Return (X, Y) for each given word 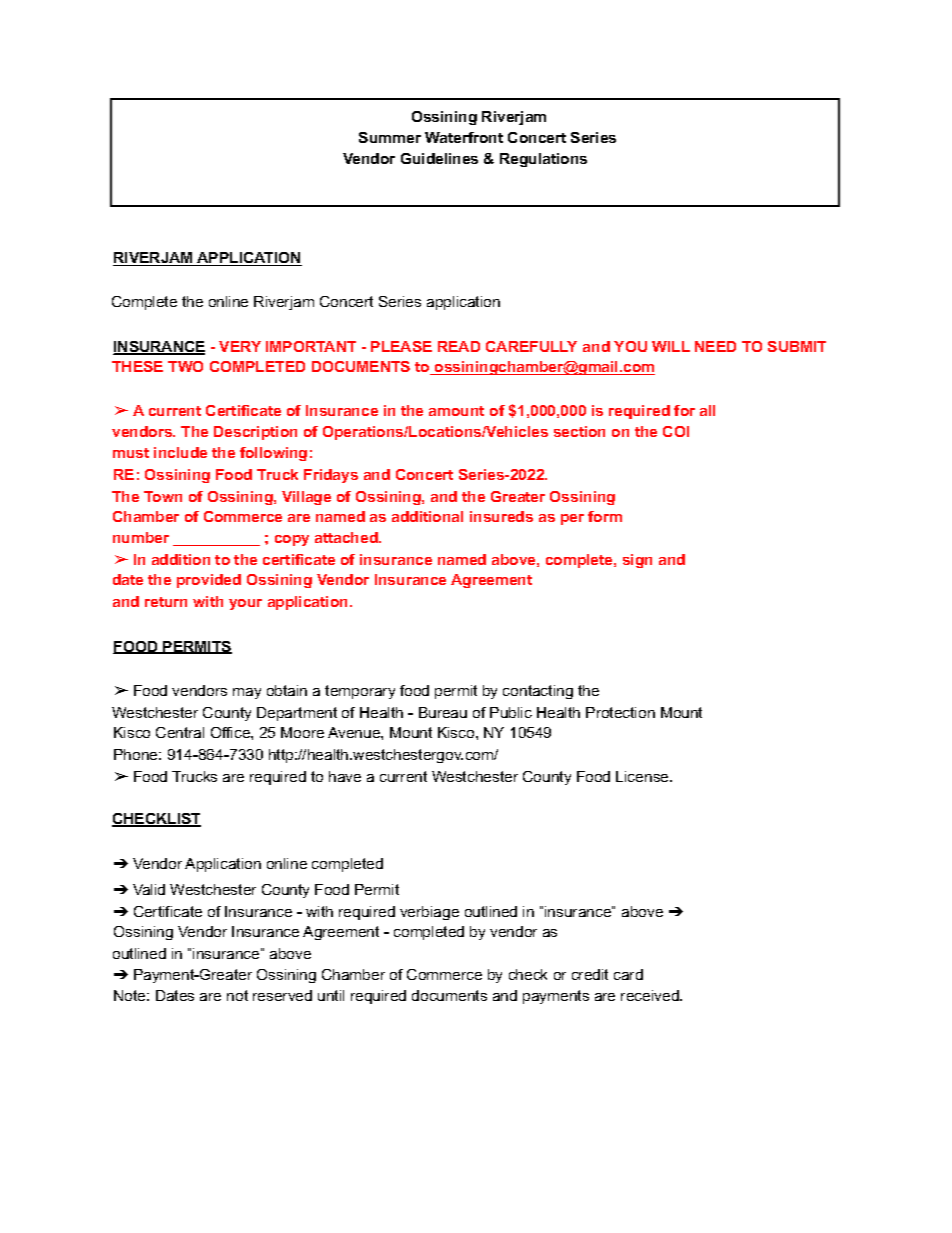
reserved (282, 995)
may (247, 693)
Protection (620, 712)
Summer (390, 137)
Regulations (543, 160)
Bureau (443, 712)
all (707, 410)
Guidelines (439, 158)
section (579, 431)
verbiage (429, 913)
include (180, 452)
